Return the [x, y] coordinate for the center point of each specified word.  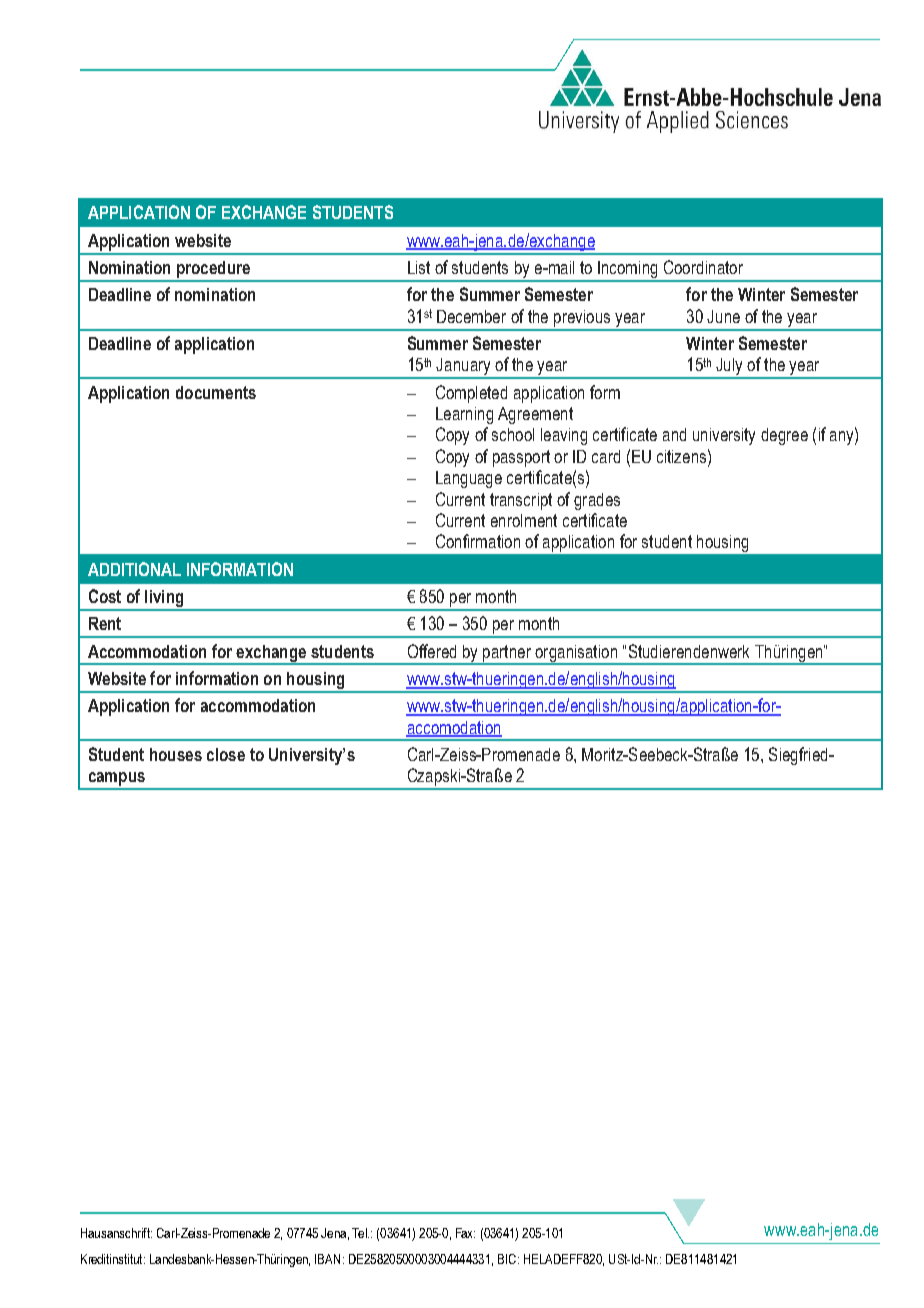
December [471, 316]
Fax [465, 1233]
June [723, 316]
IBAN [327, 1259]
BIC [508, 1259]
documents [216, 392]
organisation [576, 654]
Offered [432, 651]
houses [176, 754]
